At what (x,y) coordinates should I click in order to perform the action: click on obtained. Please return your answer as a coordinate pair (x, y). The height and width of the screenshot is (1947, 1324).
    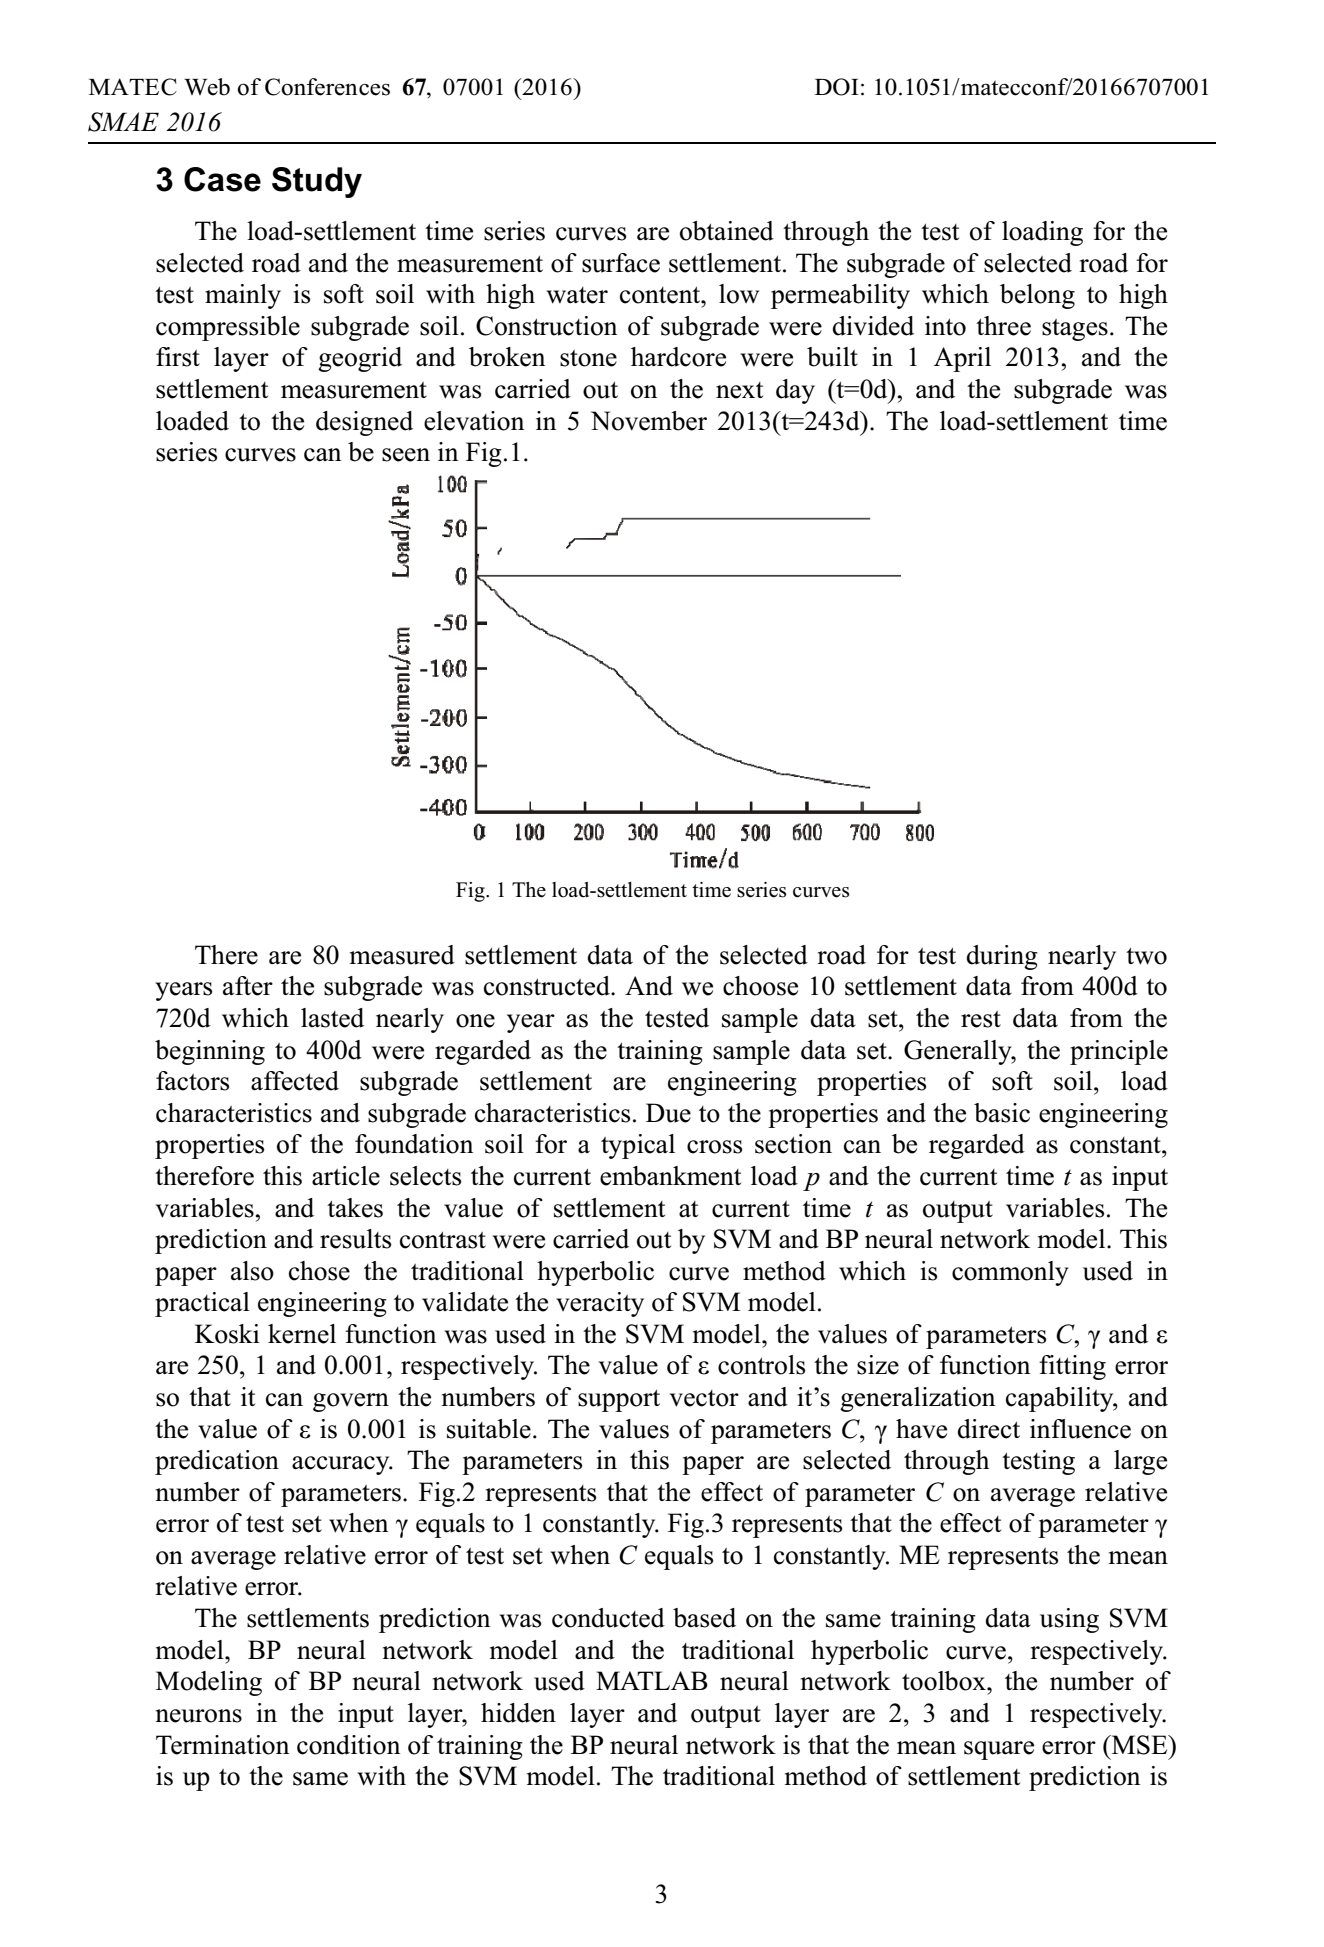
    Looking at the image, I should click on (727, 231).
